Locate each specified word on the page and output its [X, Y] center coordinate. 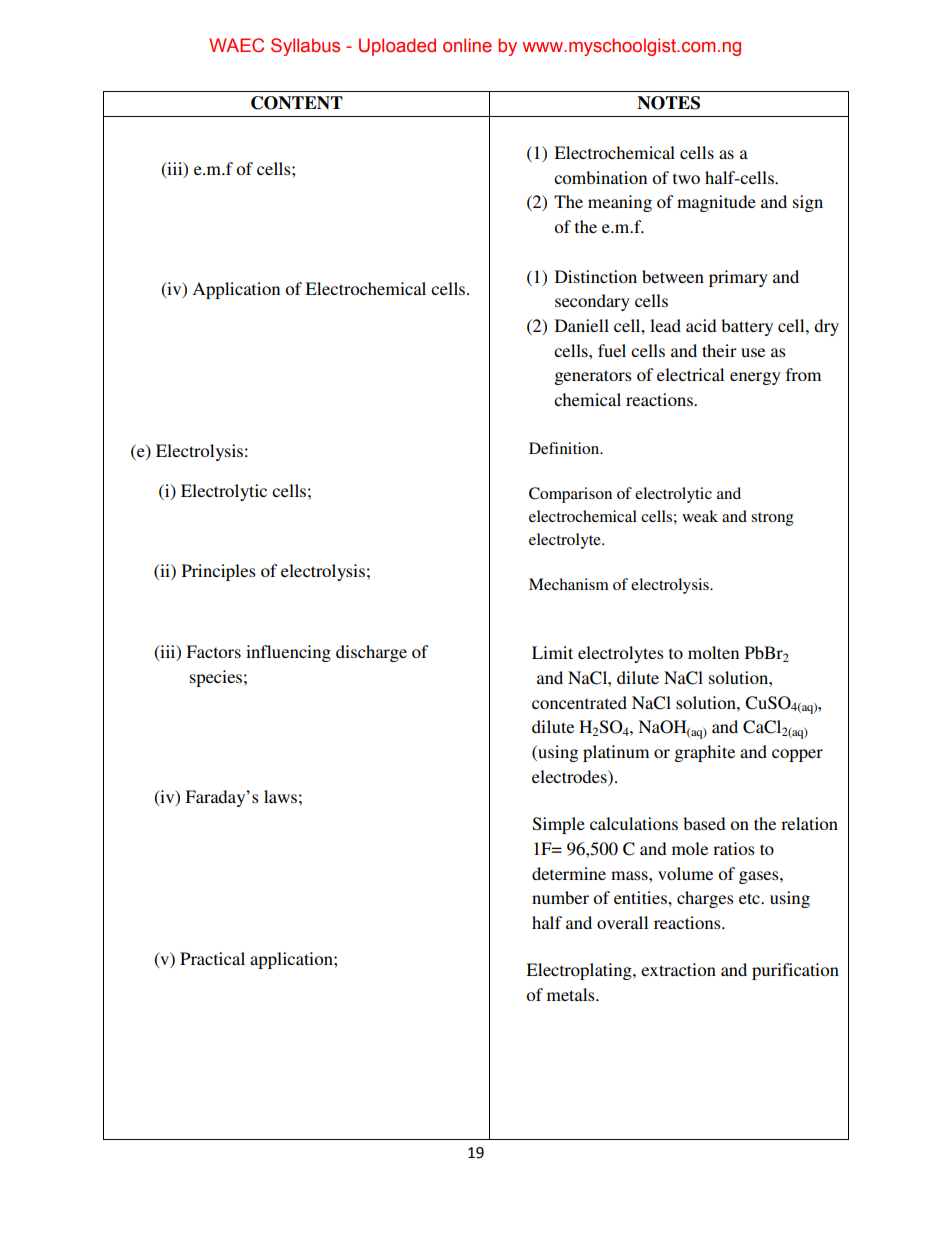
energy [755, 378]
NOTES [668, 103]
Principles [219, 572]
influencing [288, 653]
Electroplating [580, 971]
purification [795, 971]
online [467, 45]
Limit [552, 652]
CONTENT [297, 103]
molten [713, 652]
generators [593, 377]
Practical [212, 958]
